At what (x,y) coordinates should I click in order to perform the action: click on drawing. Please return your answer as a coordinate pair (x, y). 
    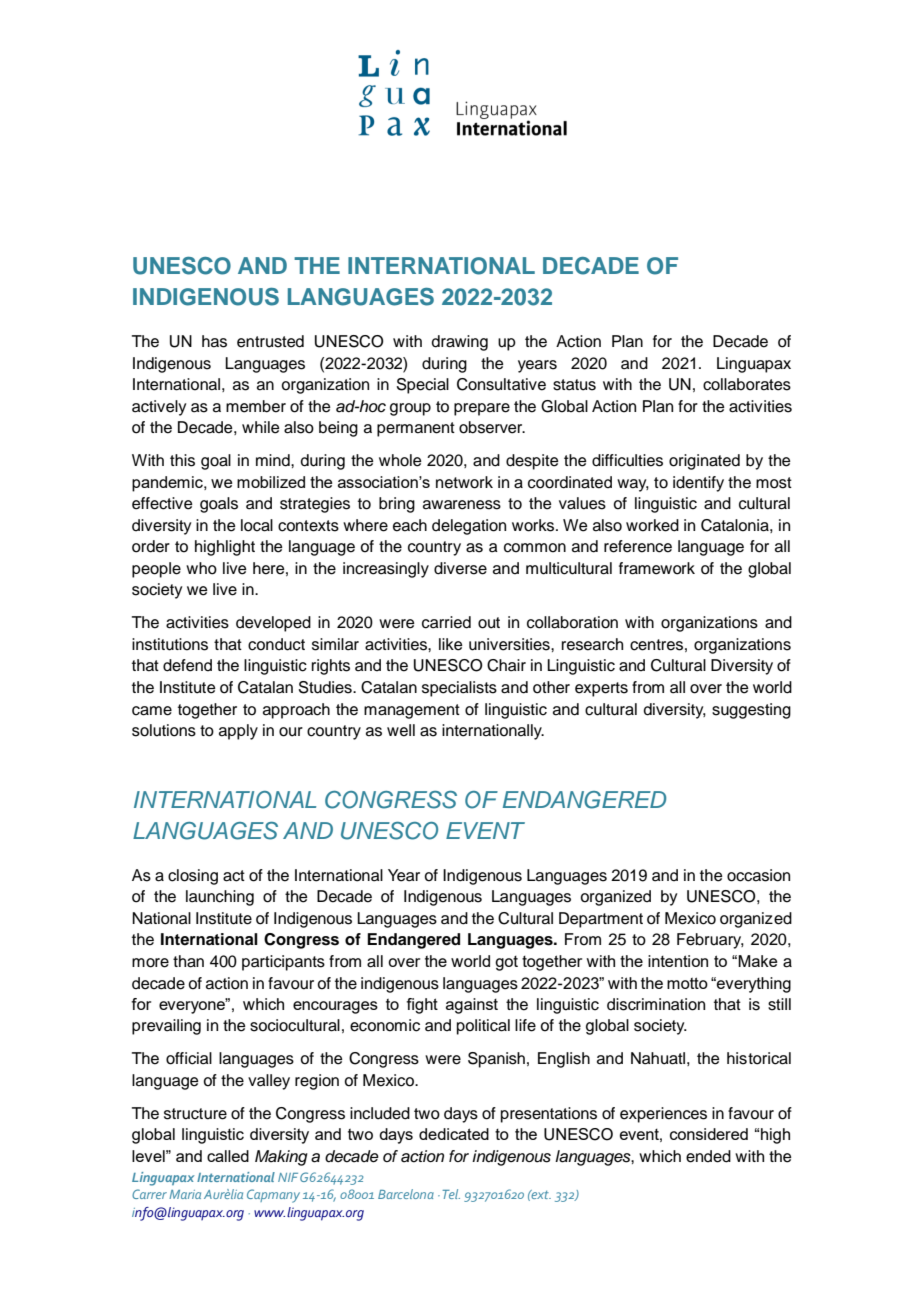
    Looking at the image, I should click on (460, 343).
